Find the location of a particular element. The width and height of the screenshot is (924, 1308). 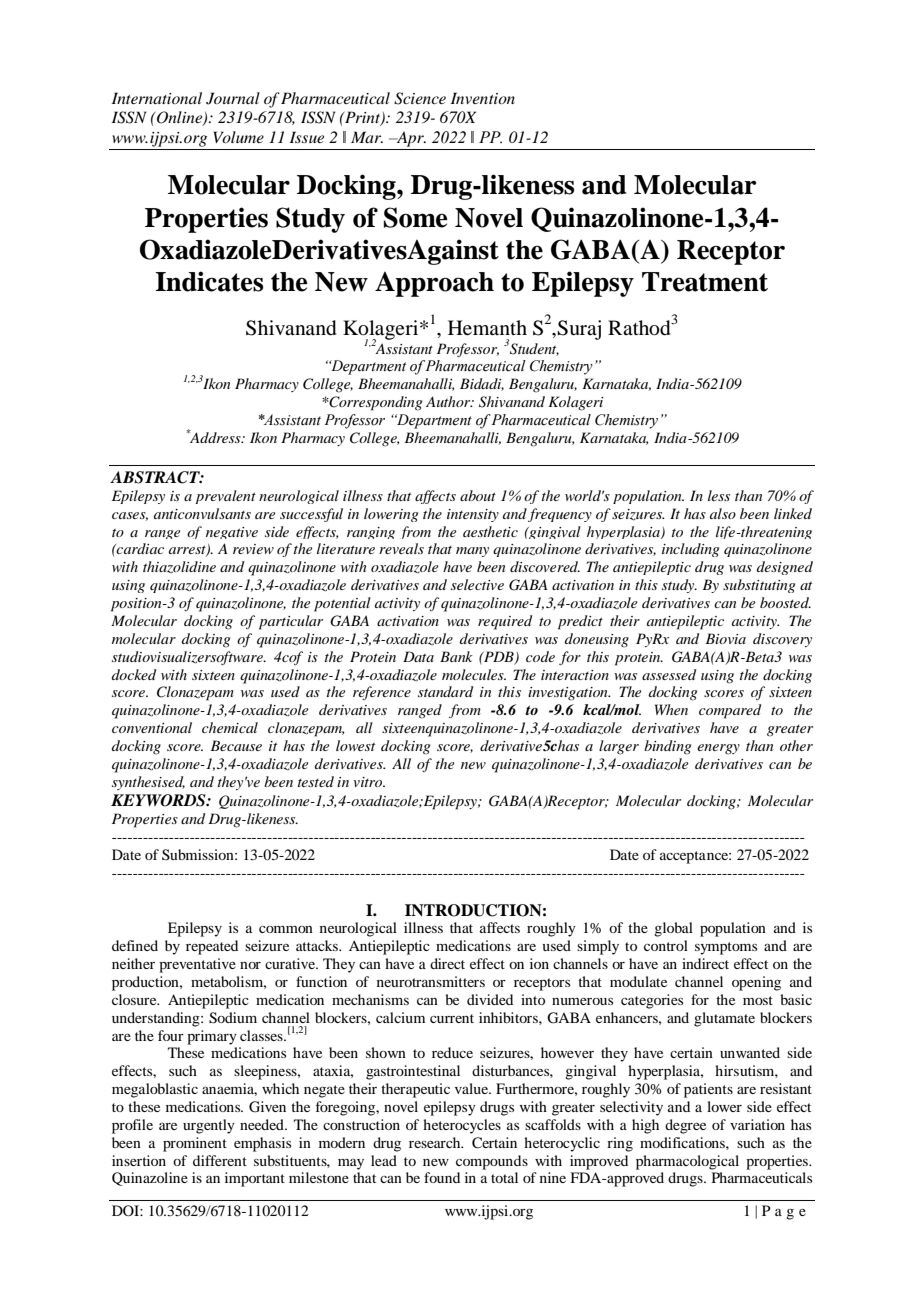

assessed is located at coordinates (669, 674).
